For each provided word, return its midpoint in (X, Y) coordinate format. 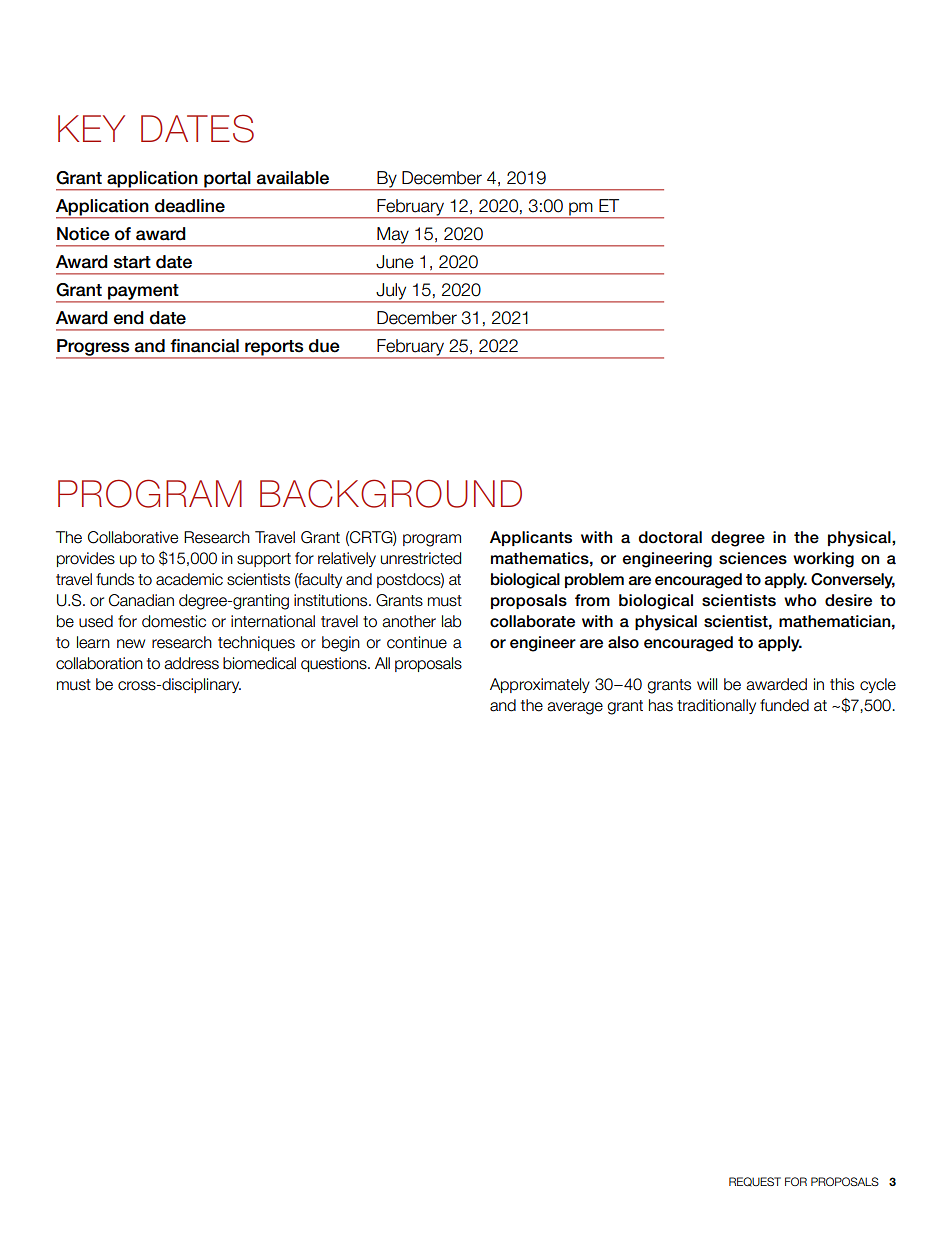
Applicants (531, 538)
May (393, 236)
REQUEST (755, 1181)
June (395, 262)
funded (784, 705)
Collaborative (133, 537)
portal (227, 179)
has (661, 705)
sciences (753, 558)
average (575, 708)
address (191, 663)
